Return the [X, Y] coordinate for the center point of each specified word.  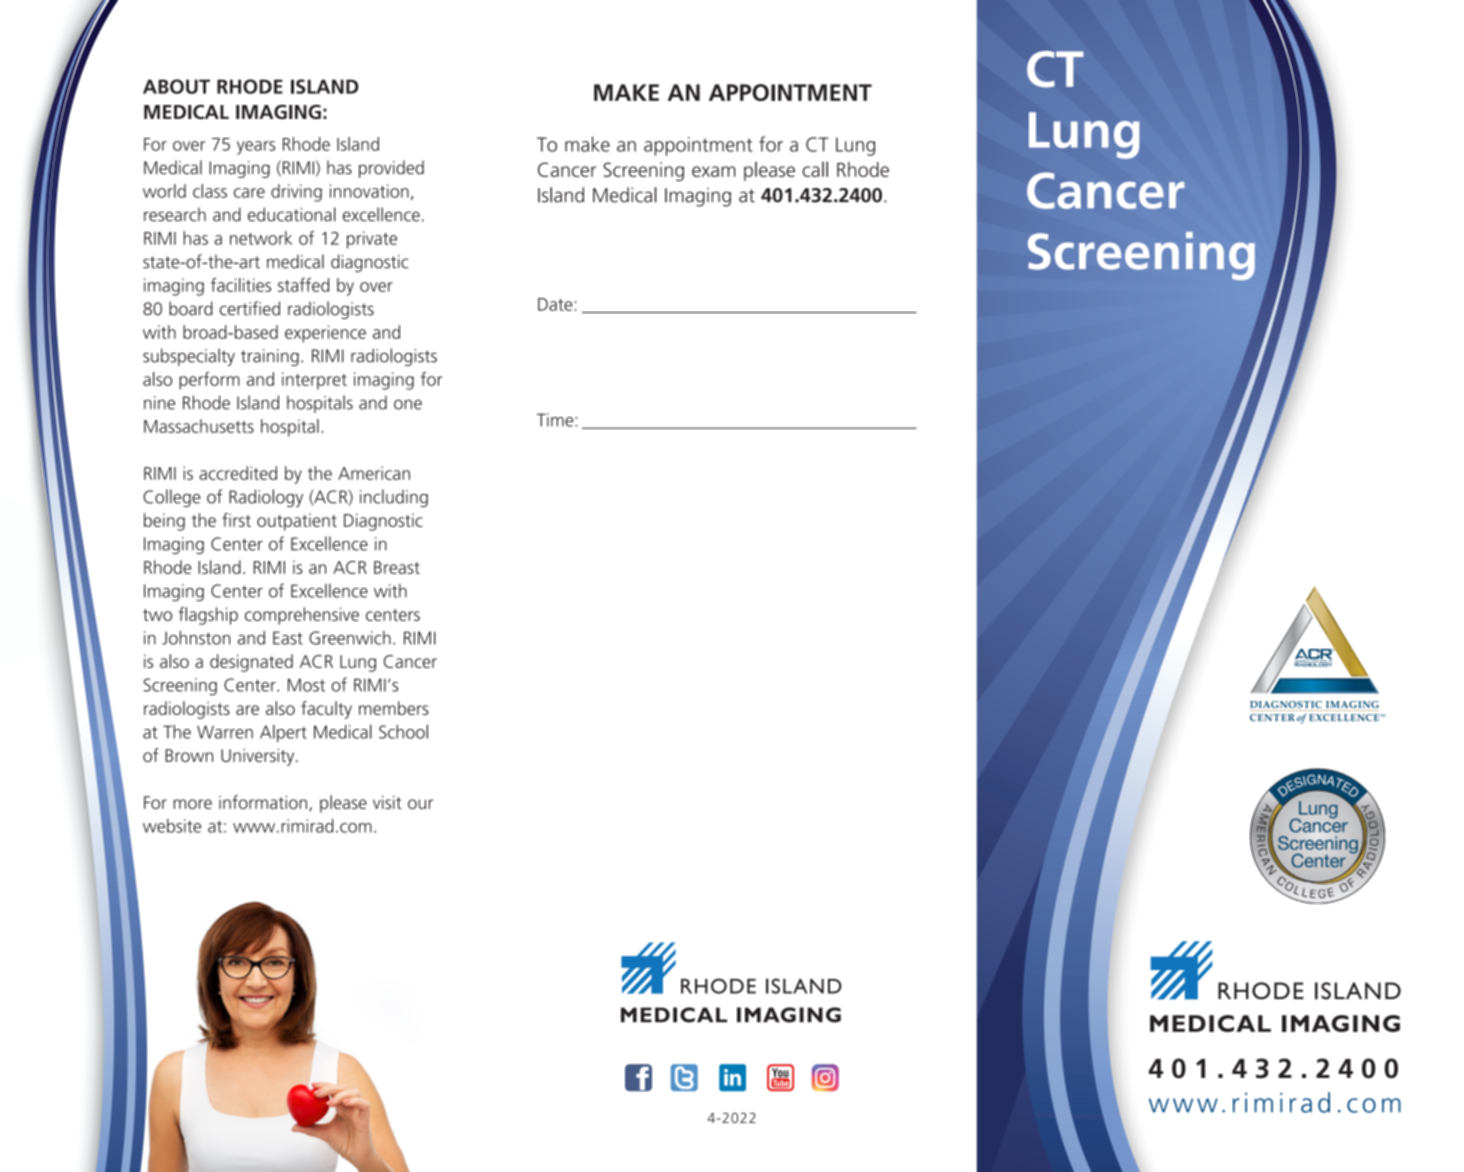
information [263, 802]
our [420, 804]
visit [387, 802]
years [256, 148]
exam [714, 171]
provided [391, 169]
